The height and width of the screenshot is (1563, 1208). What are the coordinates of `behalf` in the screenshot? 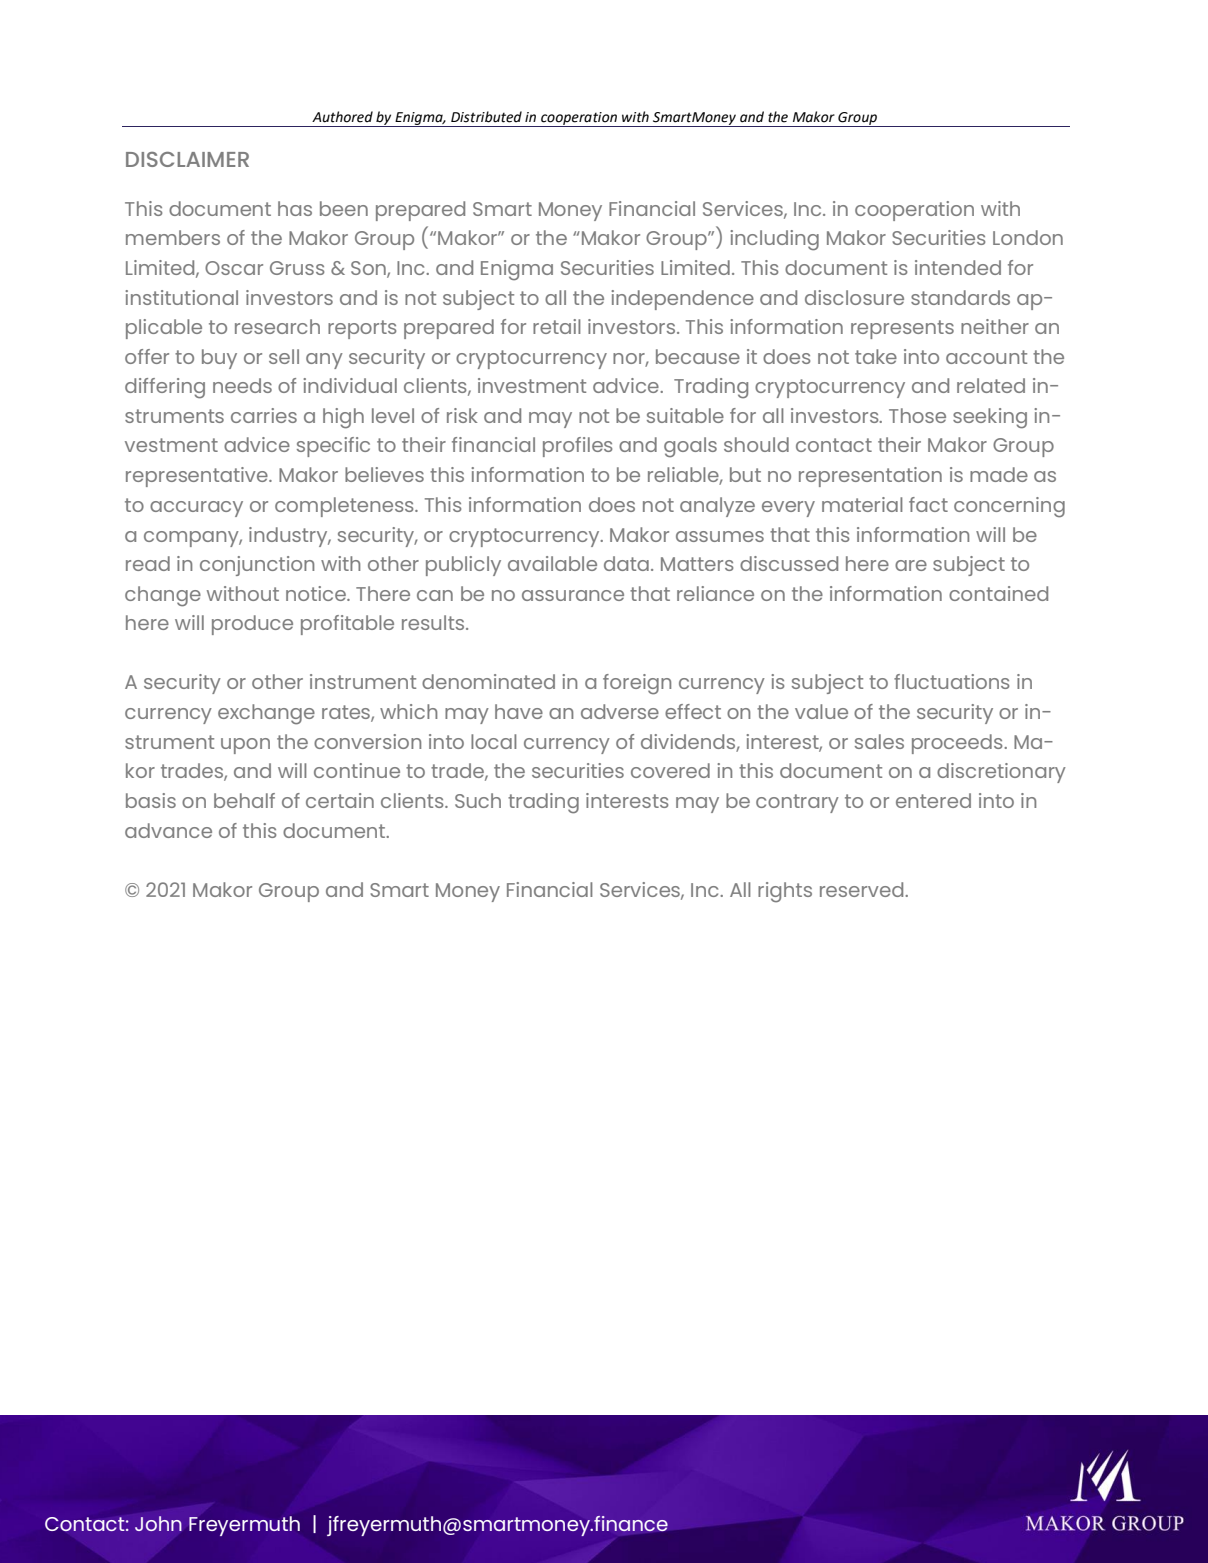 It's located at (244, 800).
